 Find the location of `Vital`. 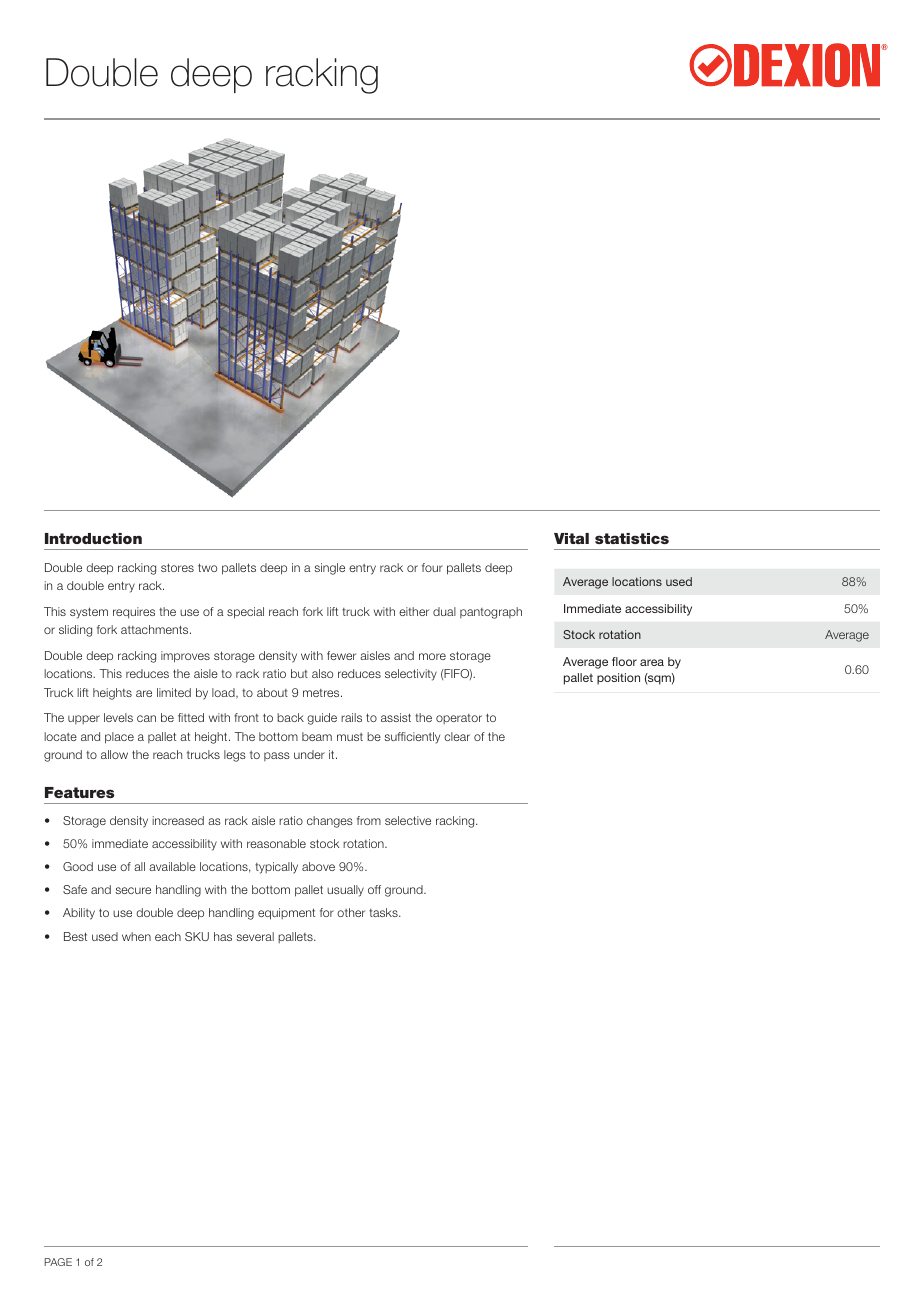

Vital is located at coordinates (571, 538).
